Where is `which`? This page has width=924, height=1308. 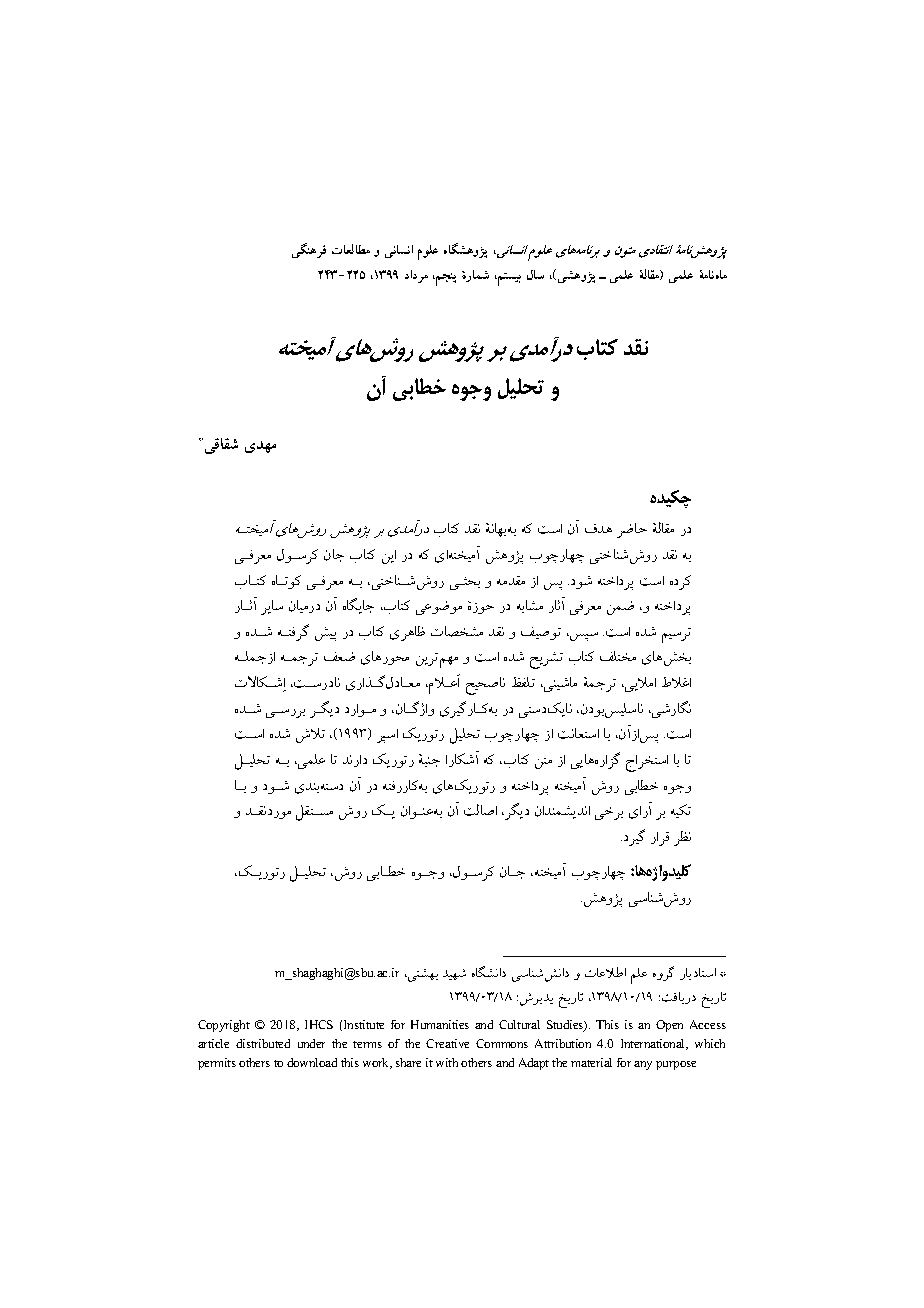 which is located at coordinates (710, 1043).
